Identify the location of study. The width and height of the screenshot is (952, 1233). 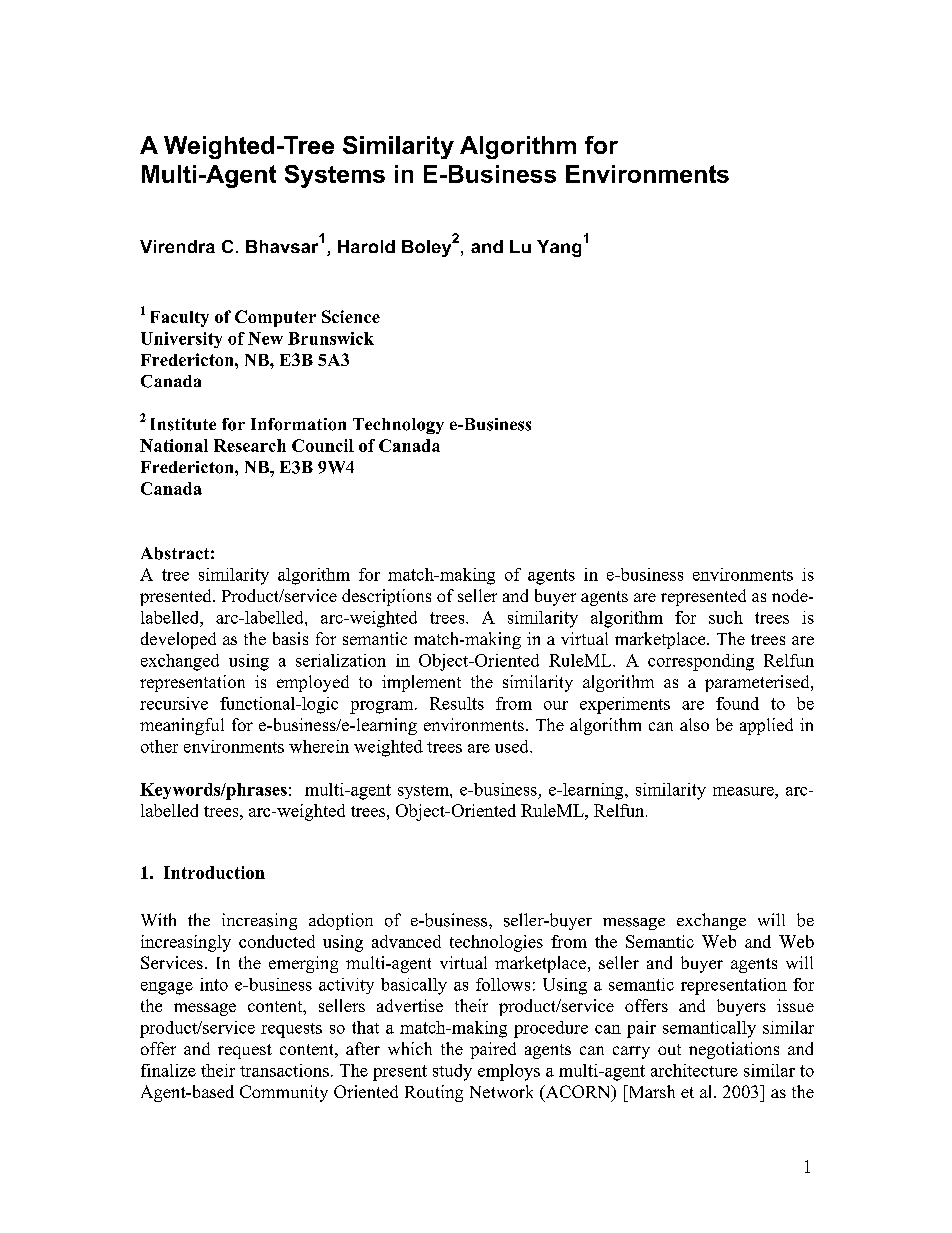
(452, 1072).
